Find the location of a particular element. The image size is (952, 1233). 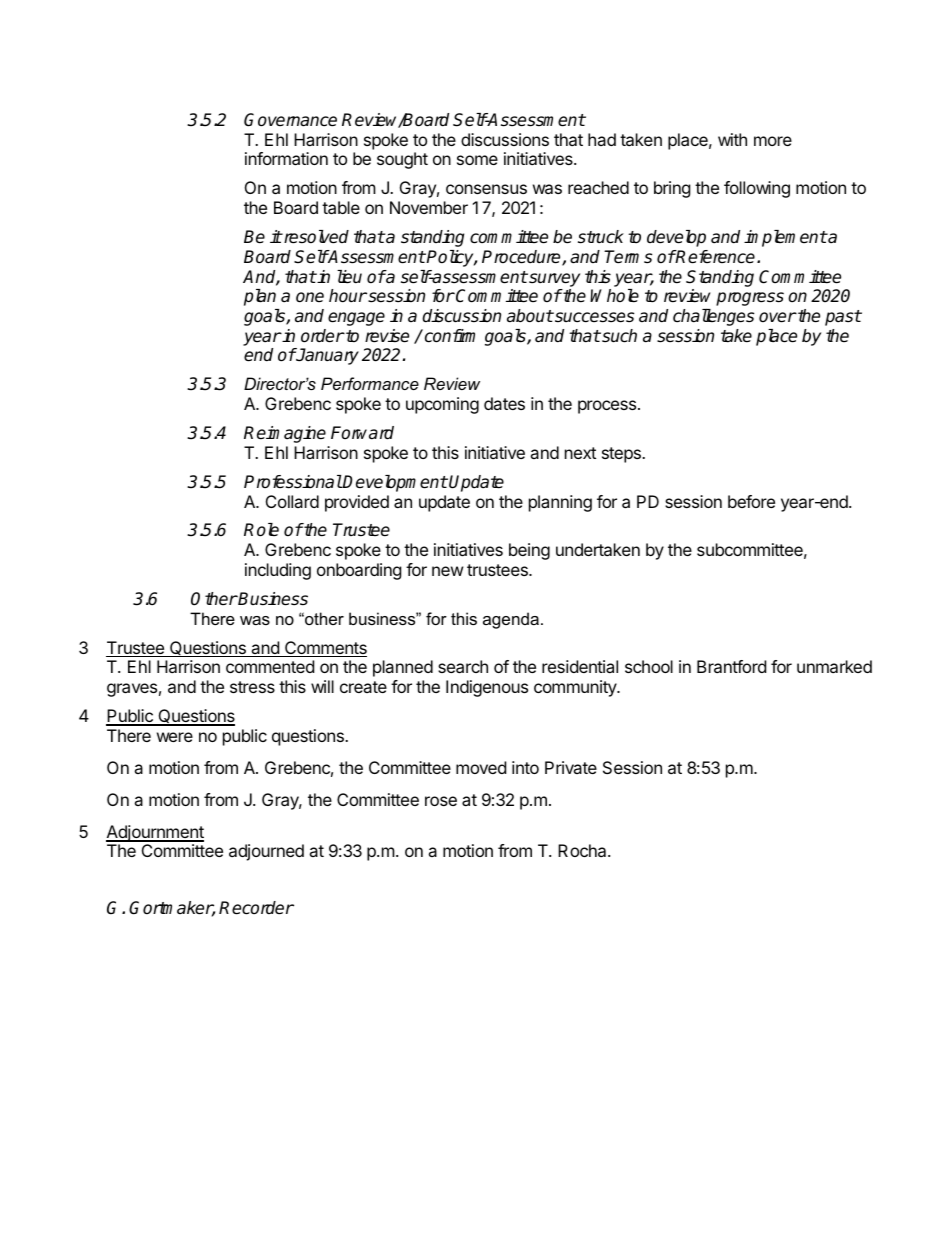

rose is located at coordinates (441, 801).
